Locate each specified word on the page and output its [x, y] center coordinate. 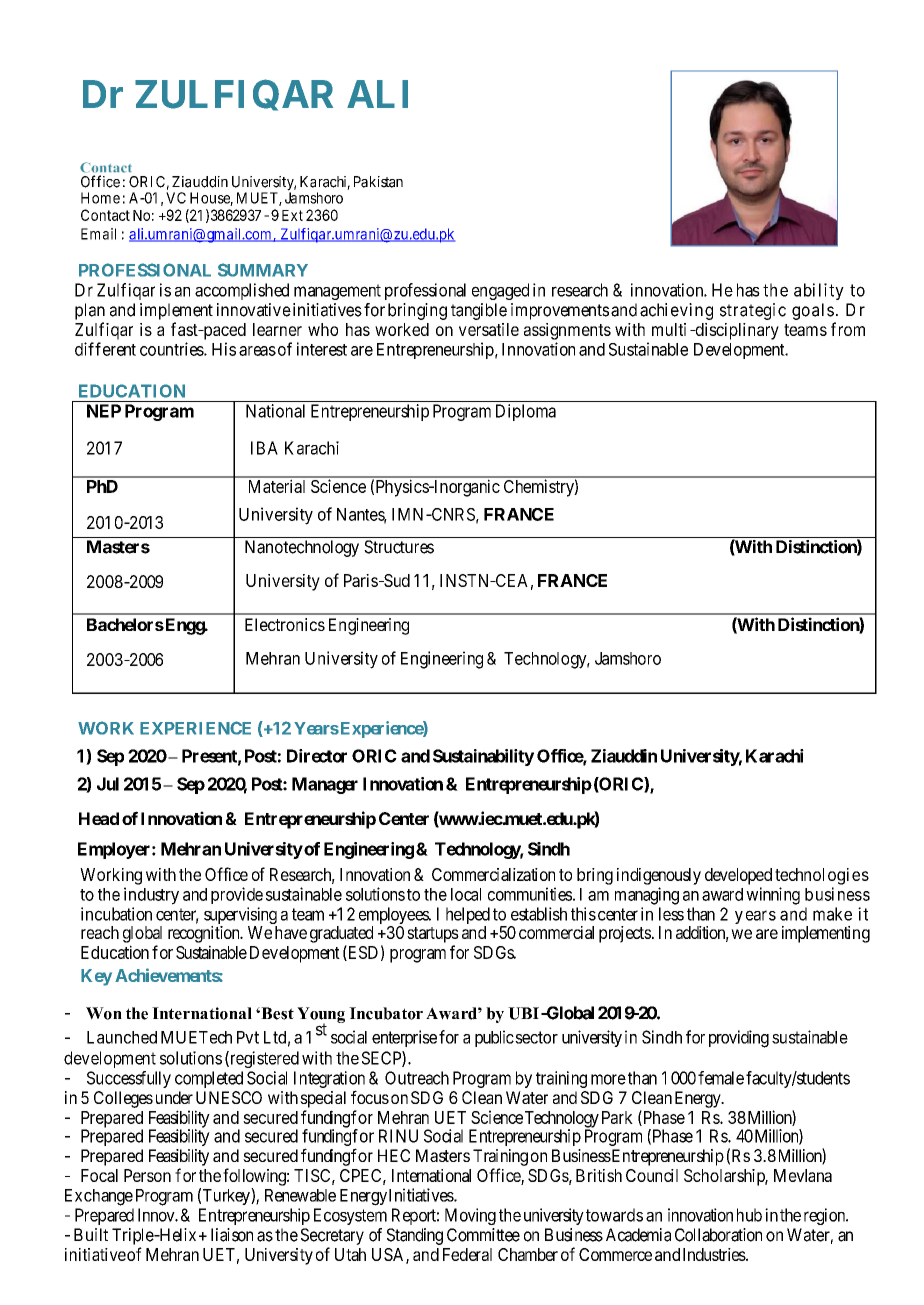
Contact [105, 215]
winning [773, 896]
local [466, 894]
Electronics [285, 624]
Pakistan [378, 182]
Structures [399, 547]
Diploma [526, 412]
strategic [753, 311]
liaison [232, 1235]
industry [151, 896]
